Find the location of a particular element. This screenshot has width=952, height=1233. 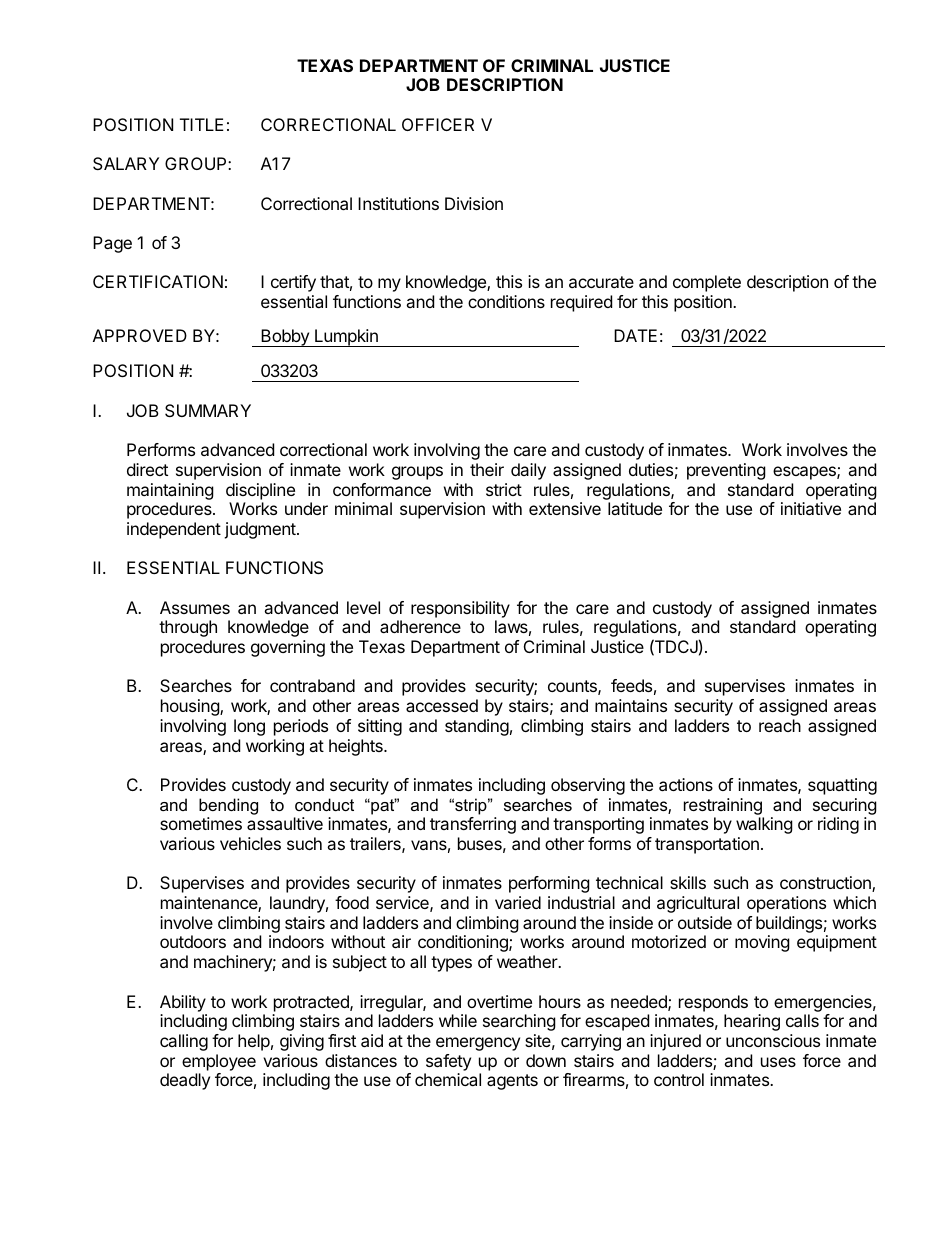

unconscious is located at coordinates (773, 1040).
